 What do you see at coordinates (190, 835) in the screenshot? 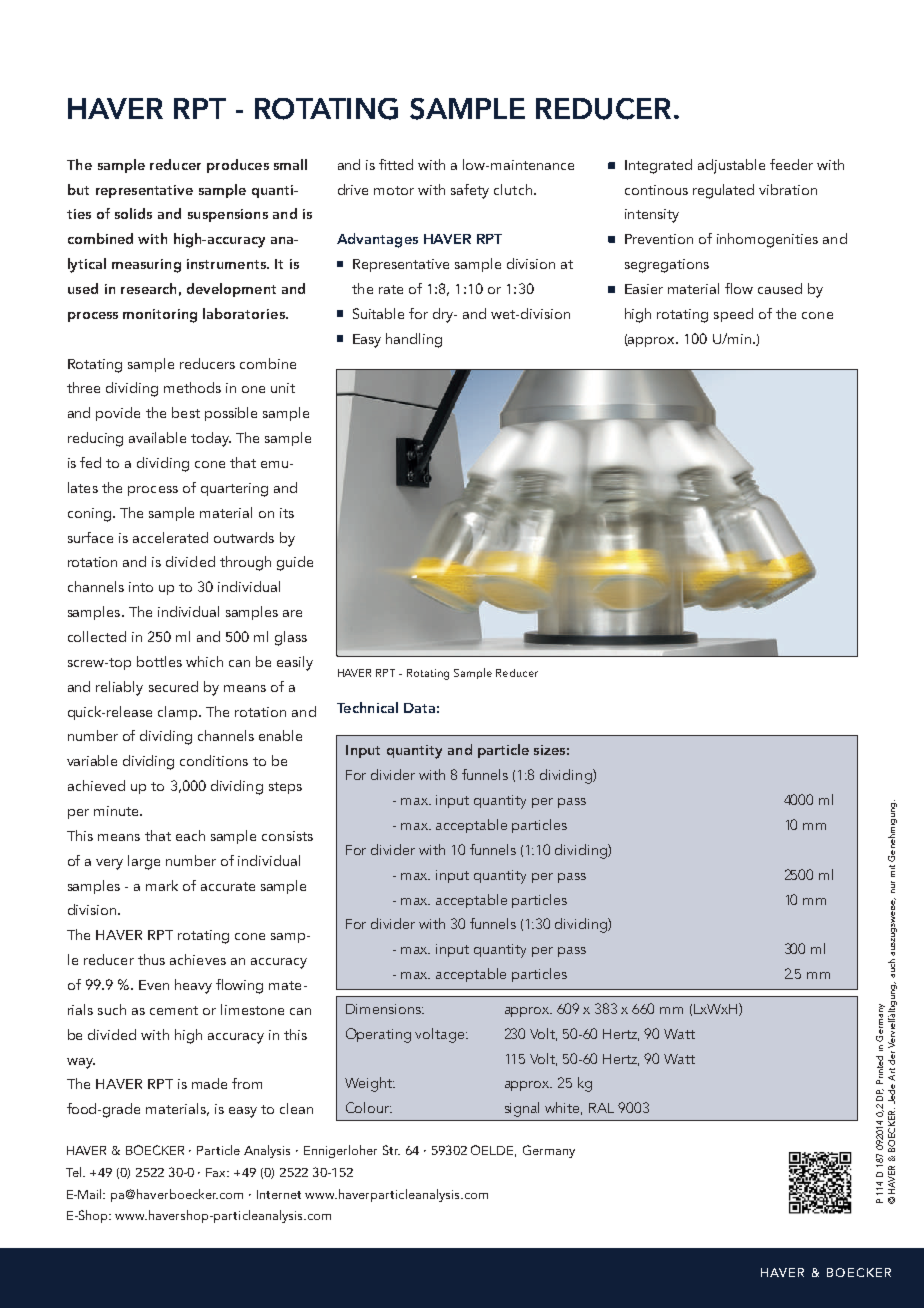
I see `each` at bounding box center [190, 835].
